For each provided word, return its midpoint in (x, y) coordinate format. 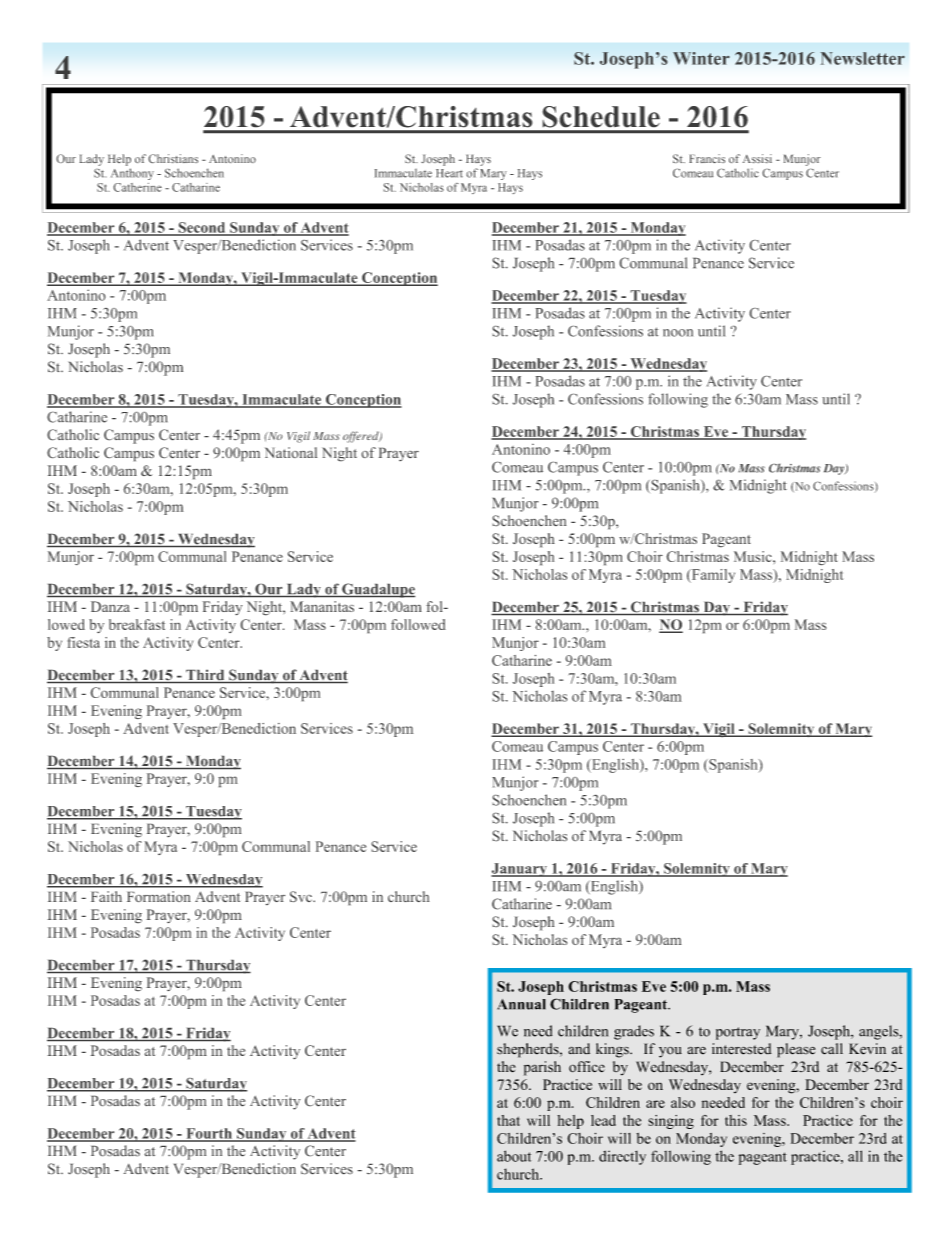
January (520, 870)
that (508, 1120)
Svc (302, 897)
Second (202, 228)
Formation (159, 897)
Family (712, 576)
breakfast (137, 624)
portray (738, 1033)
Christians (173, 159)
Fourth (209, 1134)
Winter (701, 58)
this (736, 1120)
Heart (449, 173)
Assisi (757, 159)
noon (678, 333)
